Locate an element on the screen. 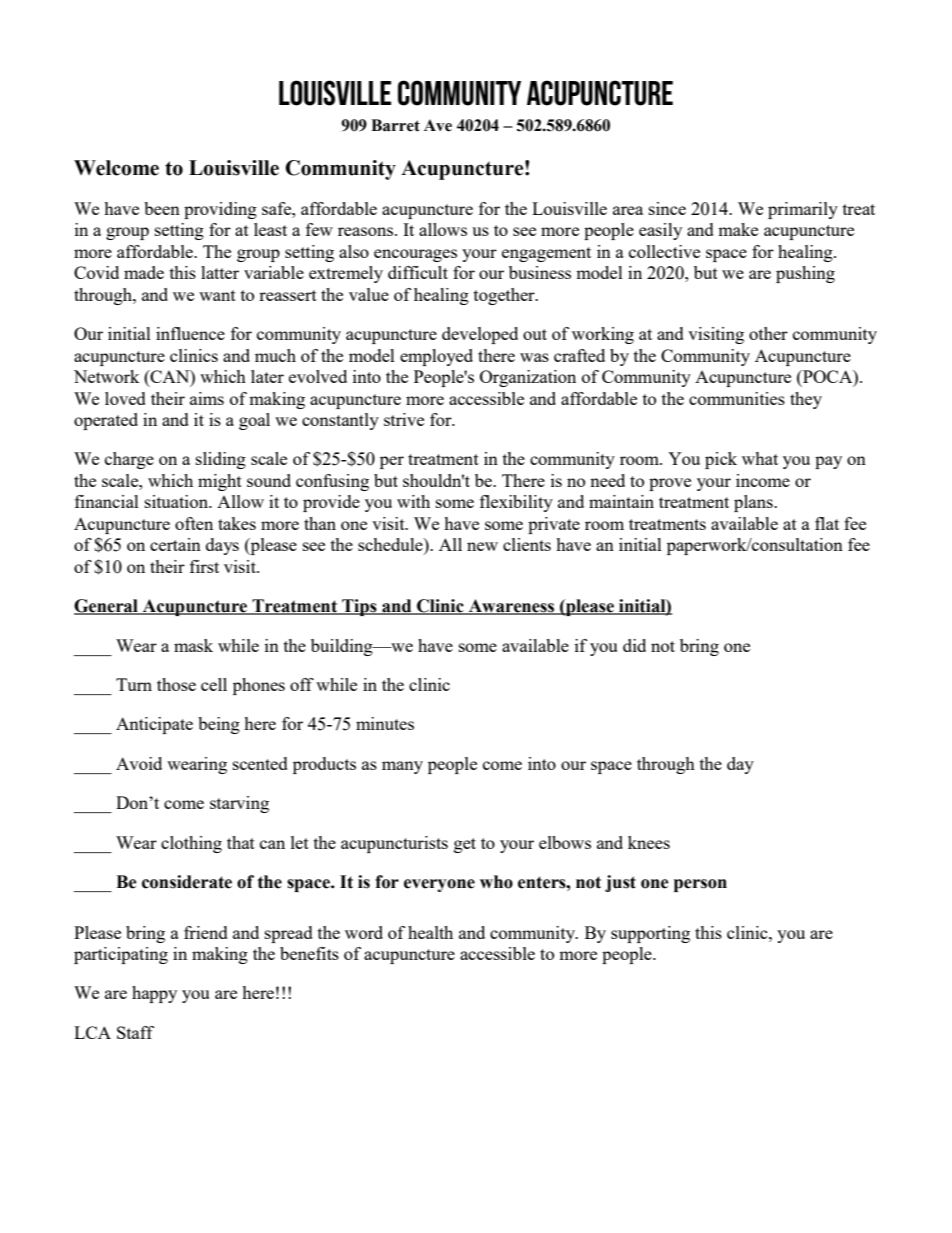 The width and height of the screenshot is (952, 1233). new is located at coordinates (482, 546).
